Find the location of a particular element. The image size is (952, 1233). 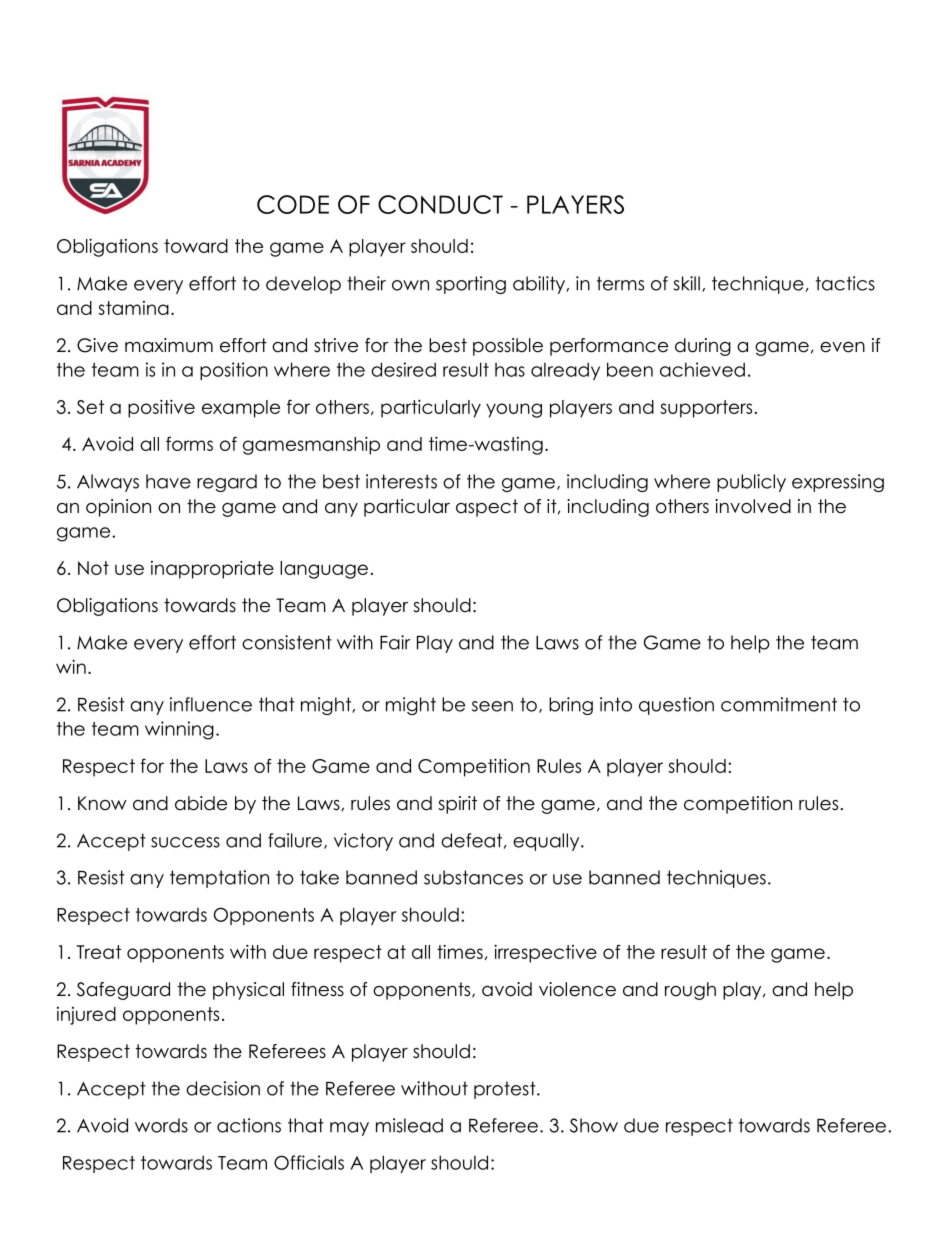

spirit is located at coordinates (457, 805).
